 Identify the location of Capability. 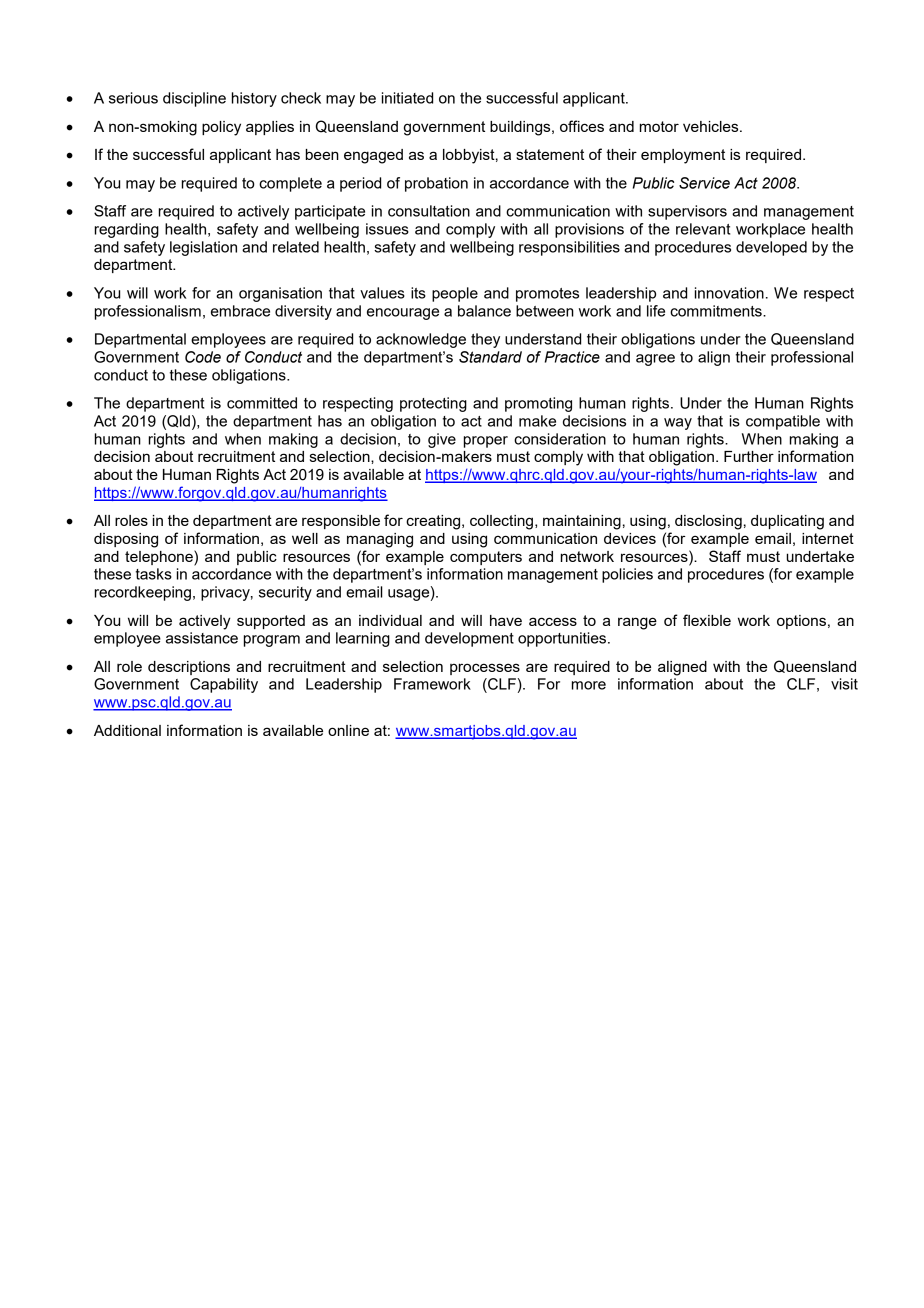
(224, 685).
